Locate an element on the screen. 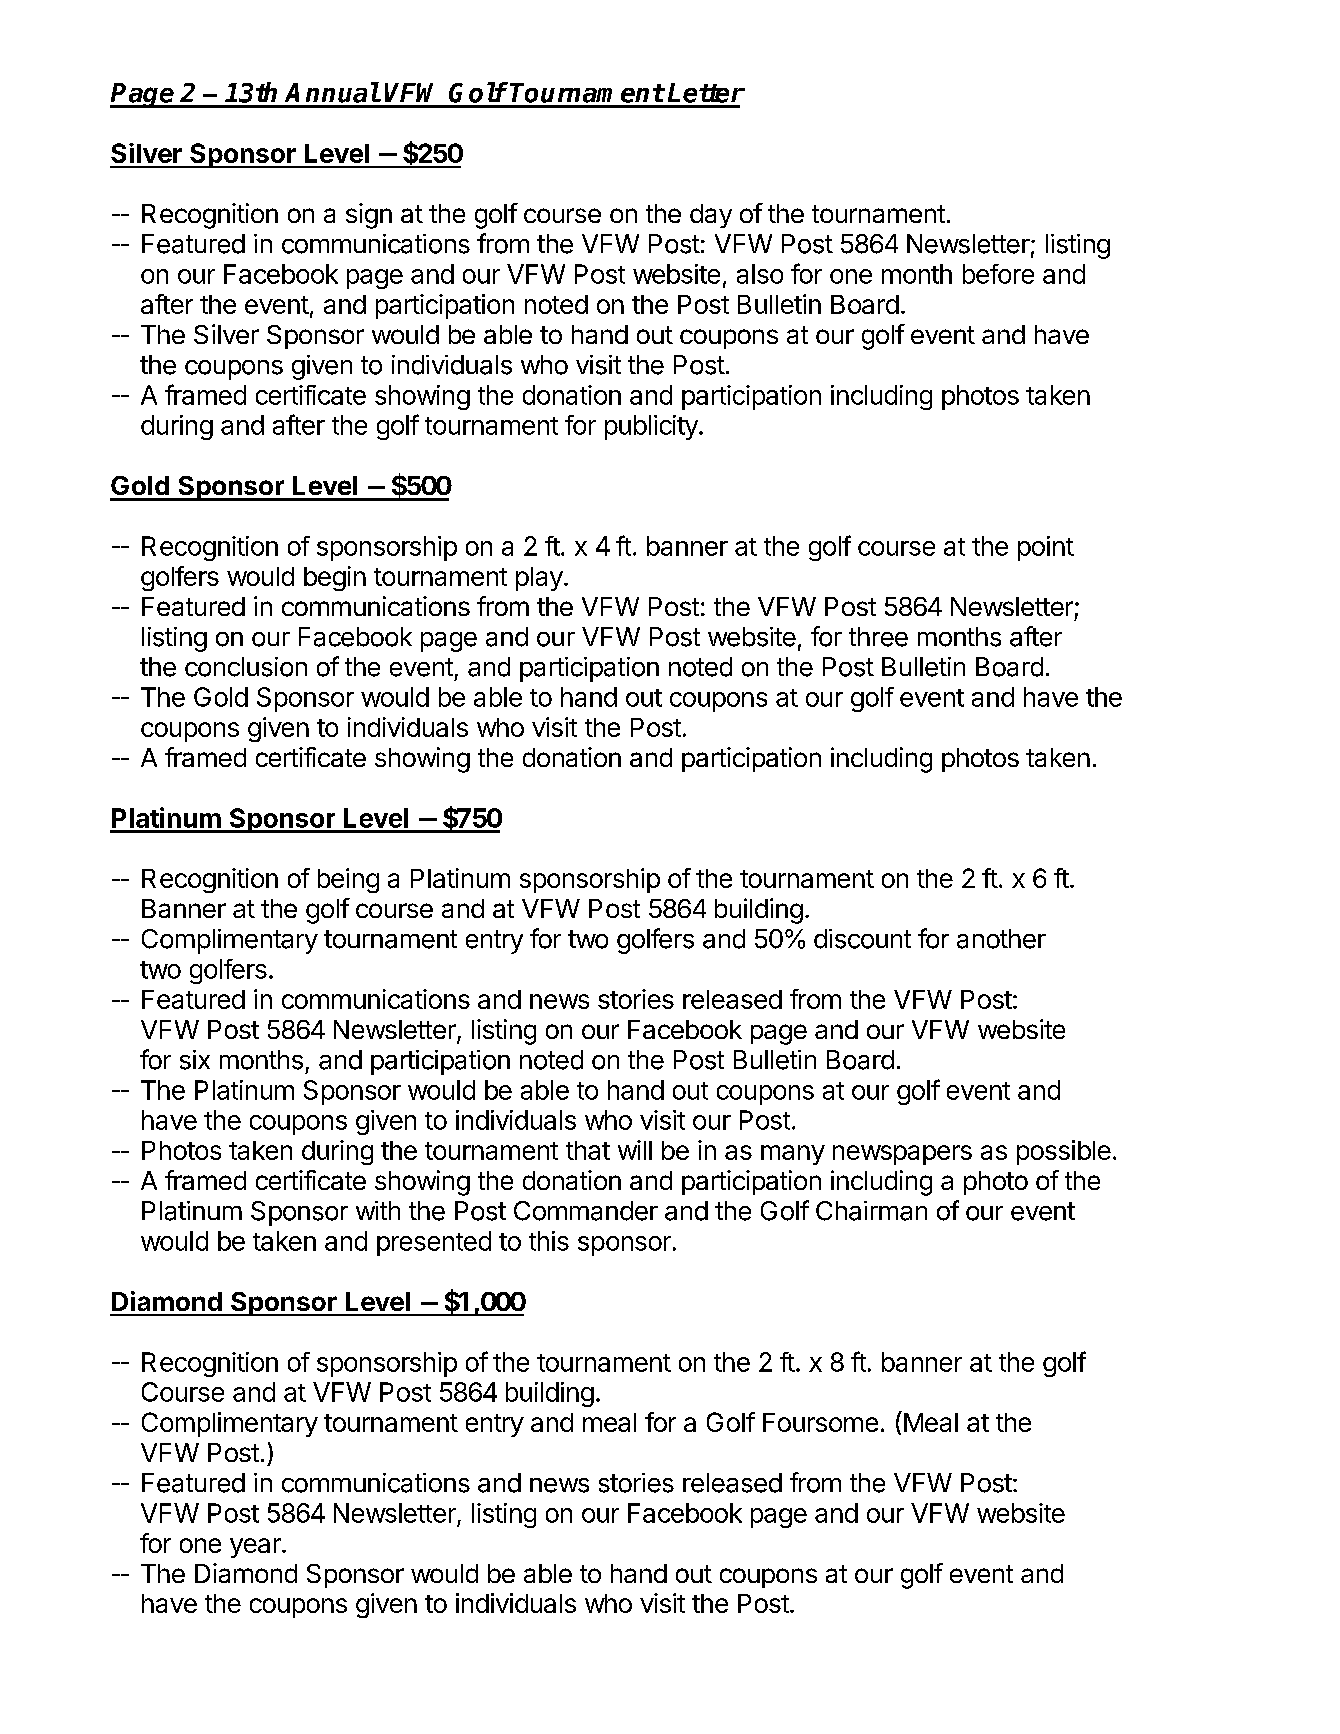  sign is located at coordinates (369, 216).
